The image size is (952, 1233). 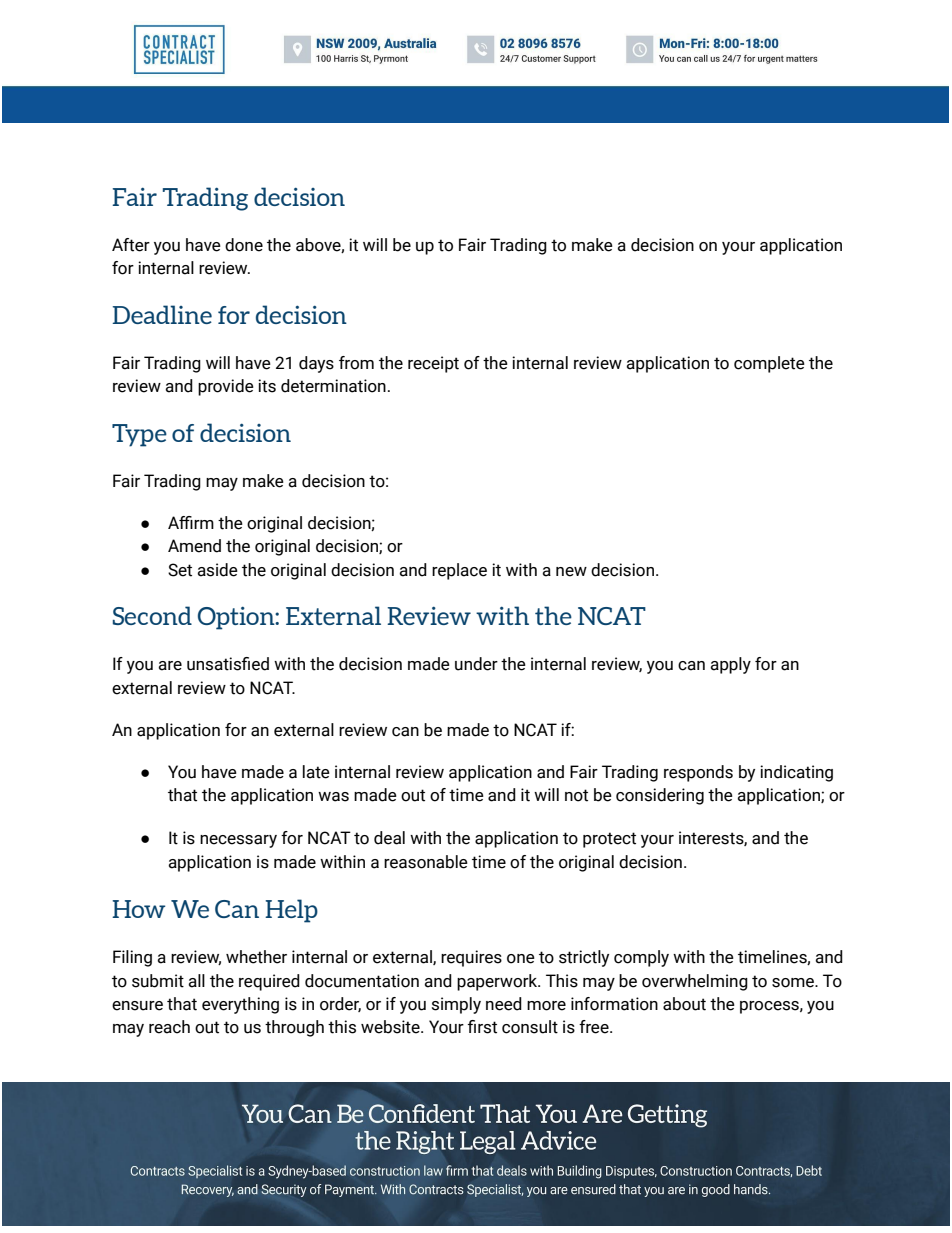 I want to click on about, so click(x=684, y=1004).
